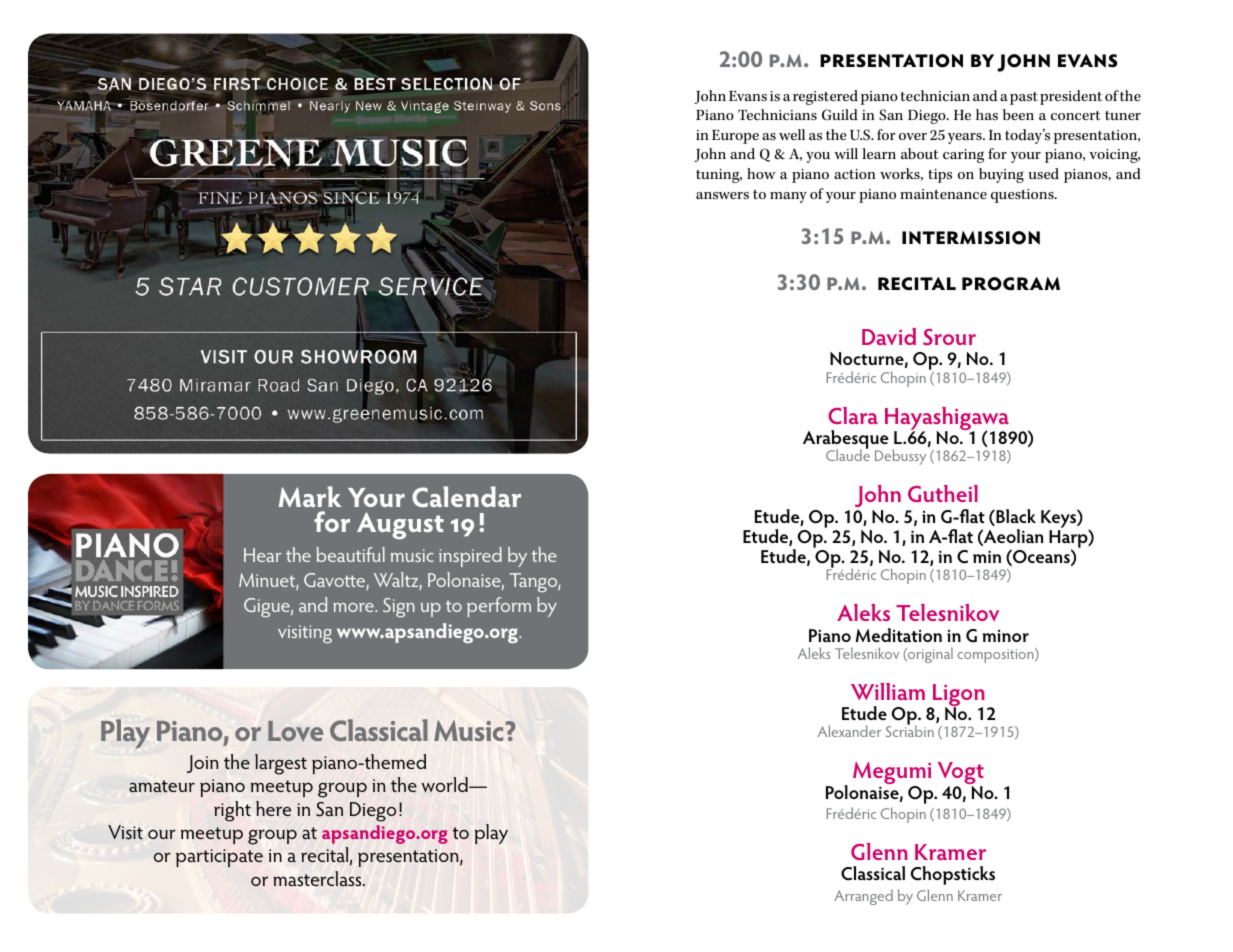 This image has width=1233, height=952. I want to click on Arabesque, so click(846, 441).
